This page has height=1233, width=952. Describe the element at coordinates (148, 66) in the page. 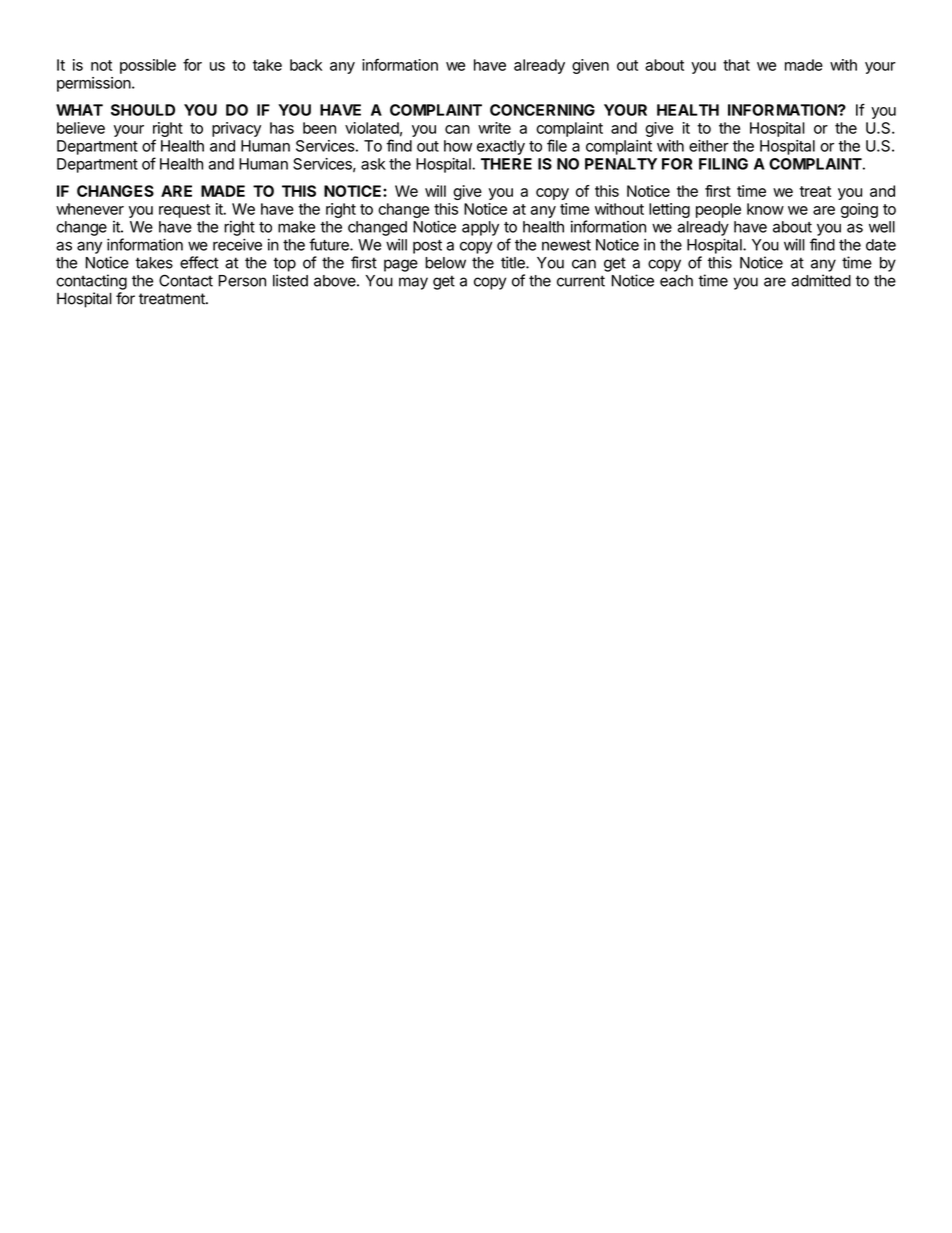

I see `possible` at that location.
